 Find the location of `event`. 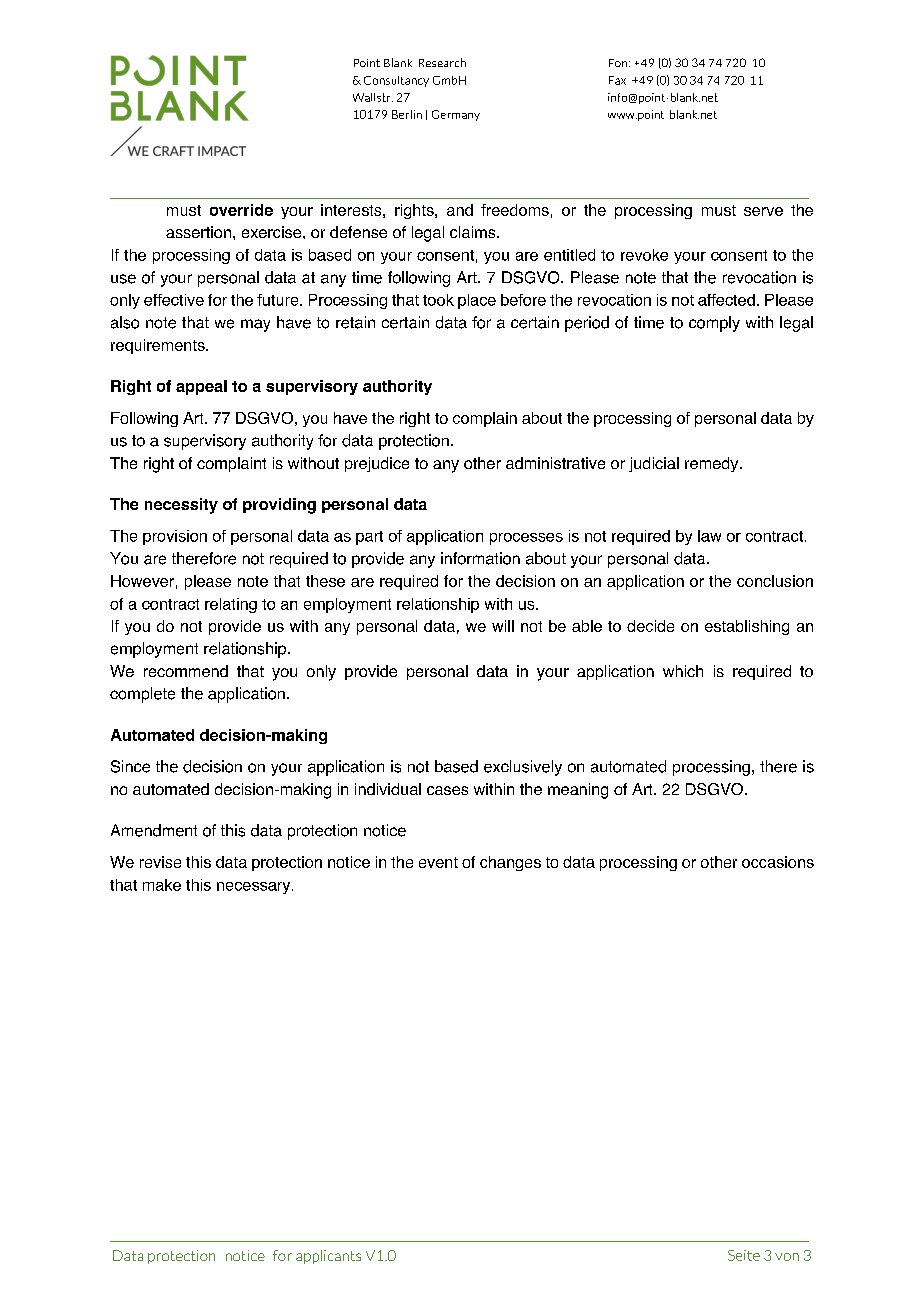

event is located at coordinates (438, 862).
